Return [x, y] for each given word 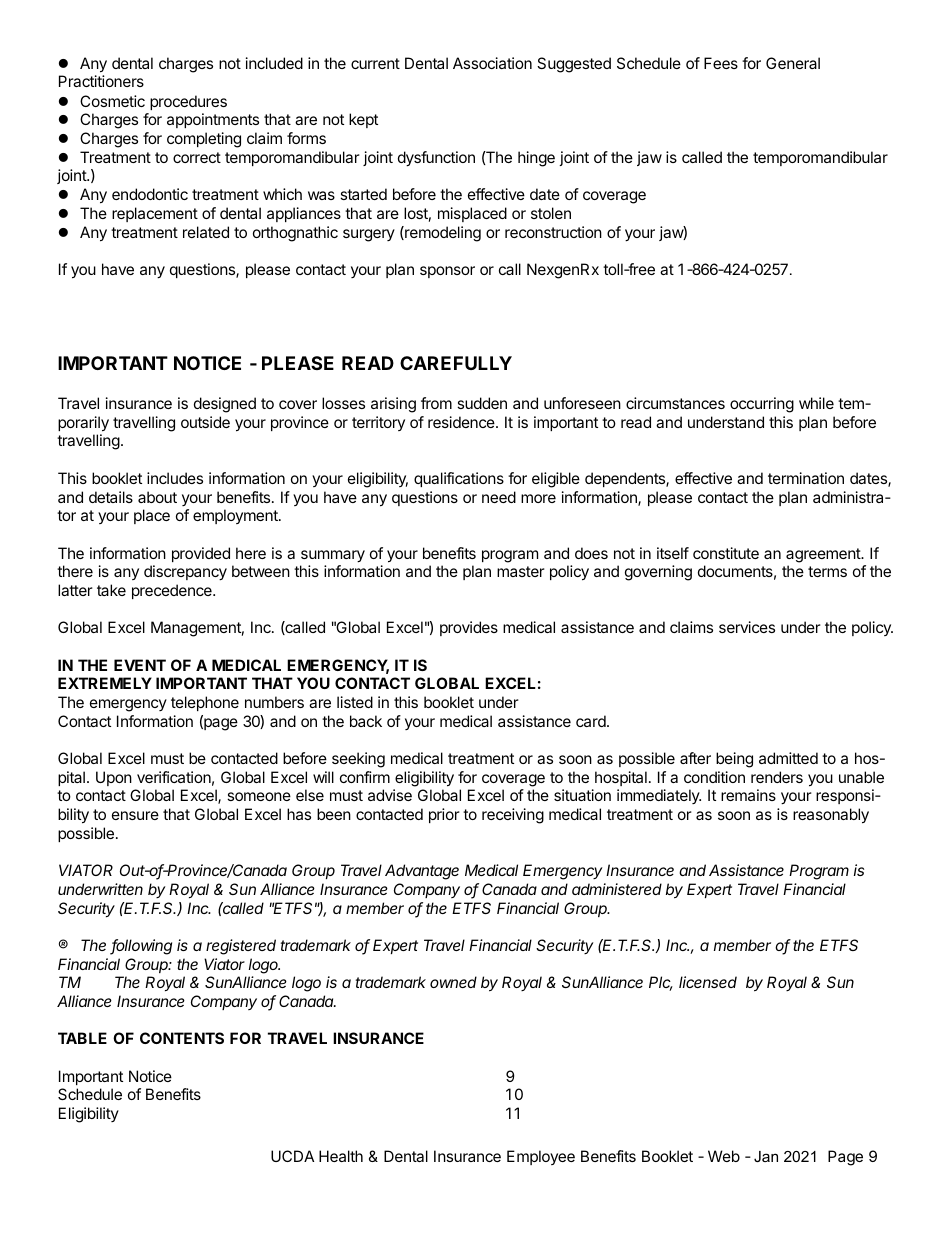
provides [469, 628]
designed [225, 405]
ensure [135, 815]
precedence [173, 591]
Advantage [422, 872]
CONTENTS [182, 1038]
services [747, 627]
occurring [762, 405]
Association [492, 63]
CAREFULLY [456, 363]
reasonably [831, 816]
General [793, 63]
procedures [188, 102]
